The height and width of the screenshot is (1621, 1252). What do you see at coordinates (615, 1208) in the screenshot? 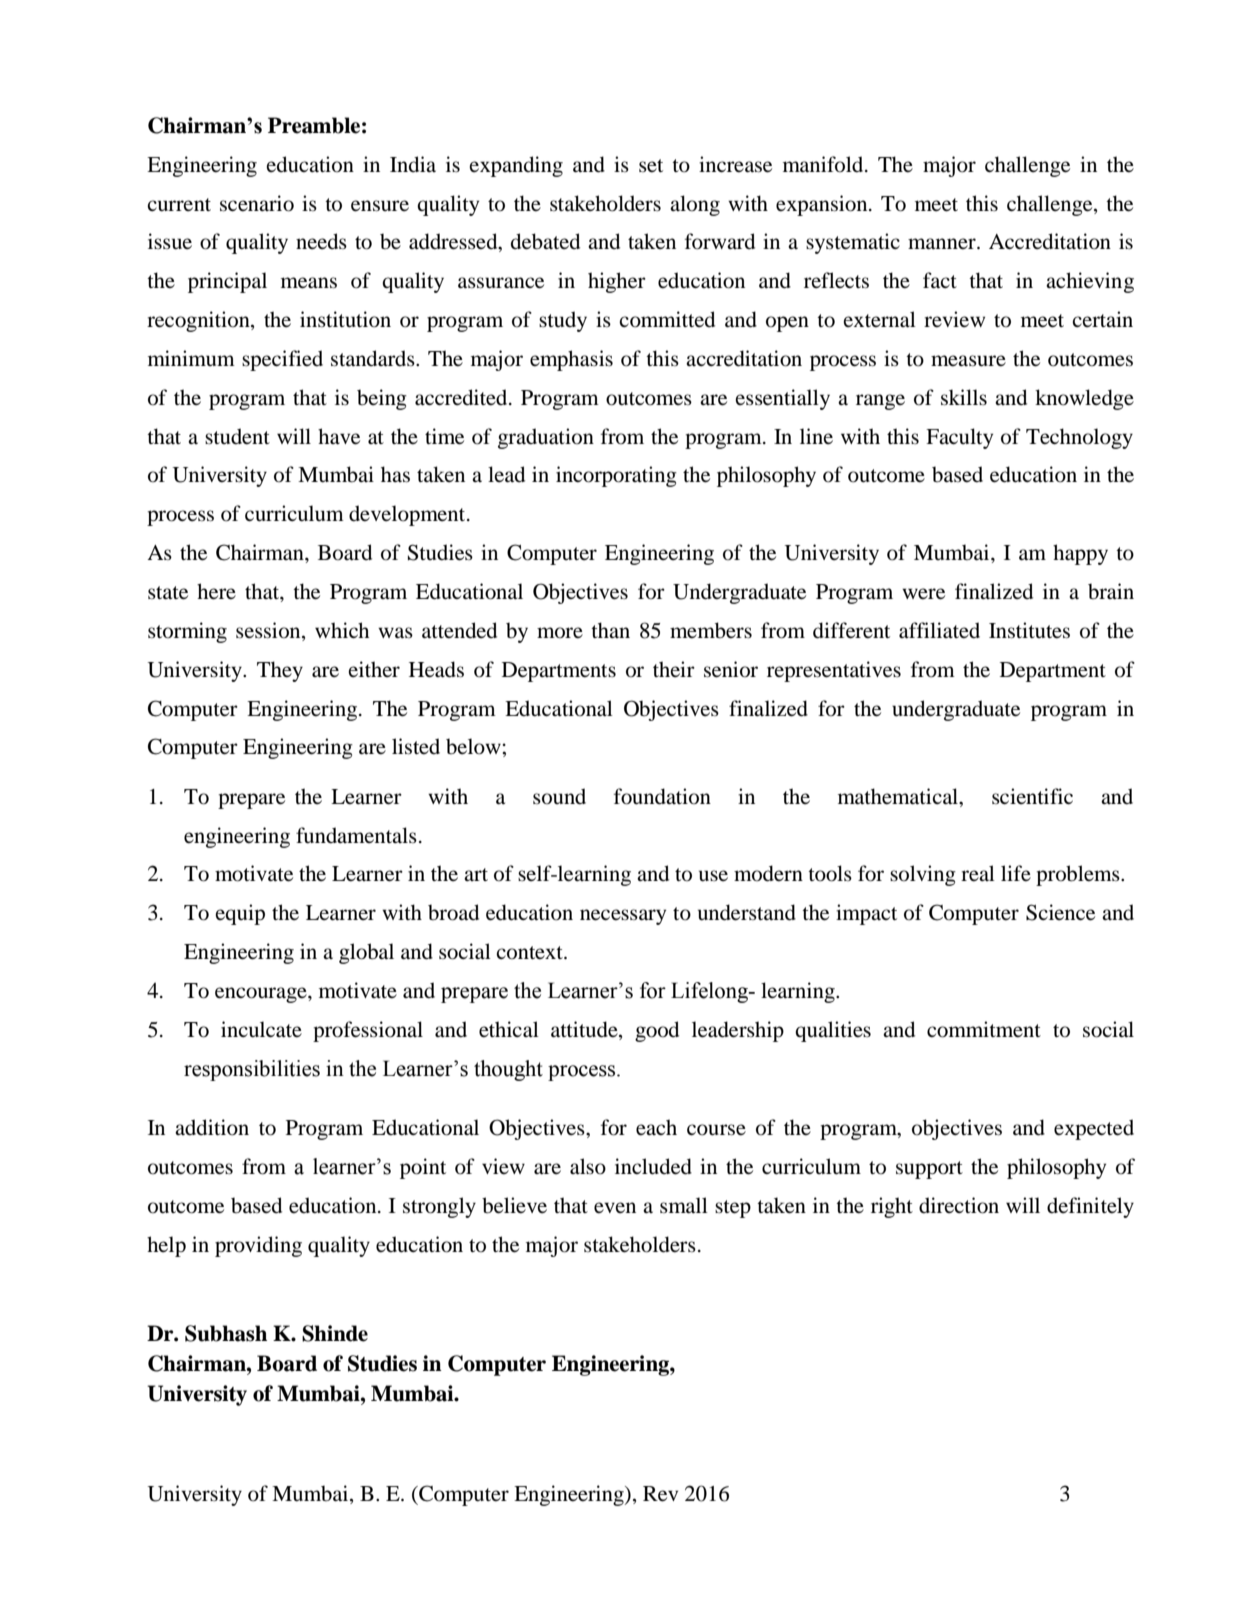
I see `even` at bounding box center [615, 1208].
